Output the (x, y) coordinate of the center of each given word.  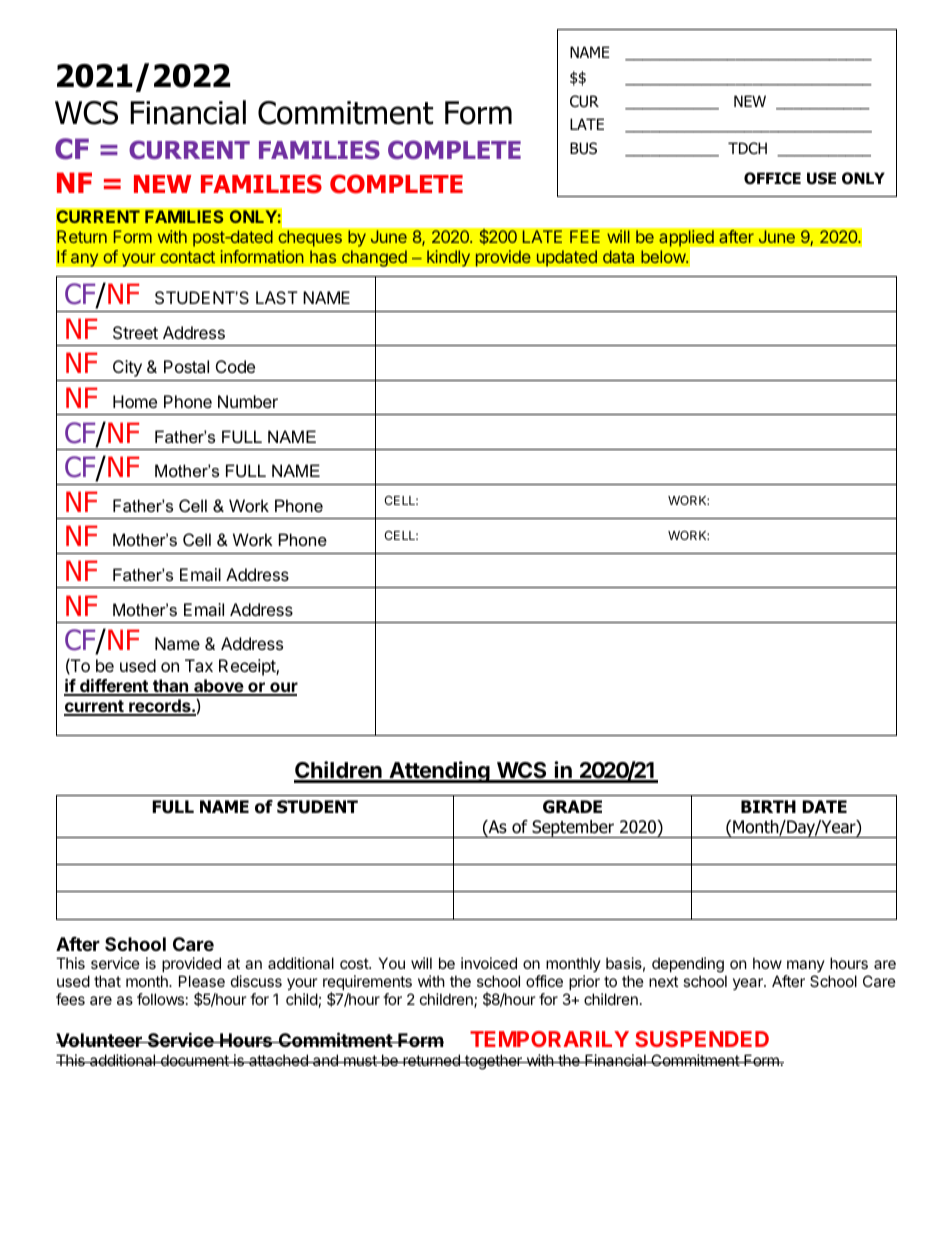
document (195, 1060)
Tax (199, 665)
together (493, 1062)
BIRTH (768, 806)
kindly (449, 258)
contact (187, 257)
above (218, 687)
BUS (583, 148)
